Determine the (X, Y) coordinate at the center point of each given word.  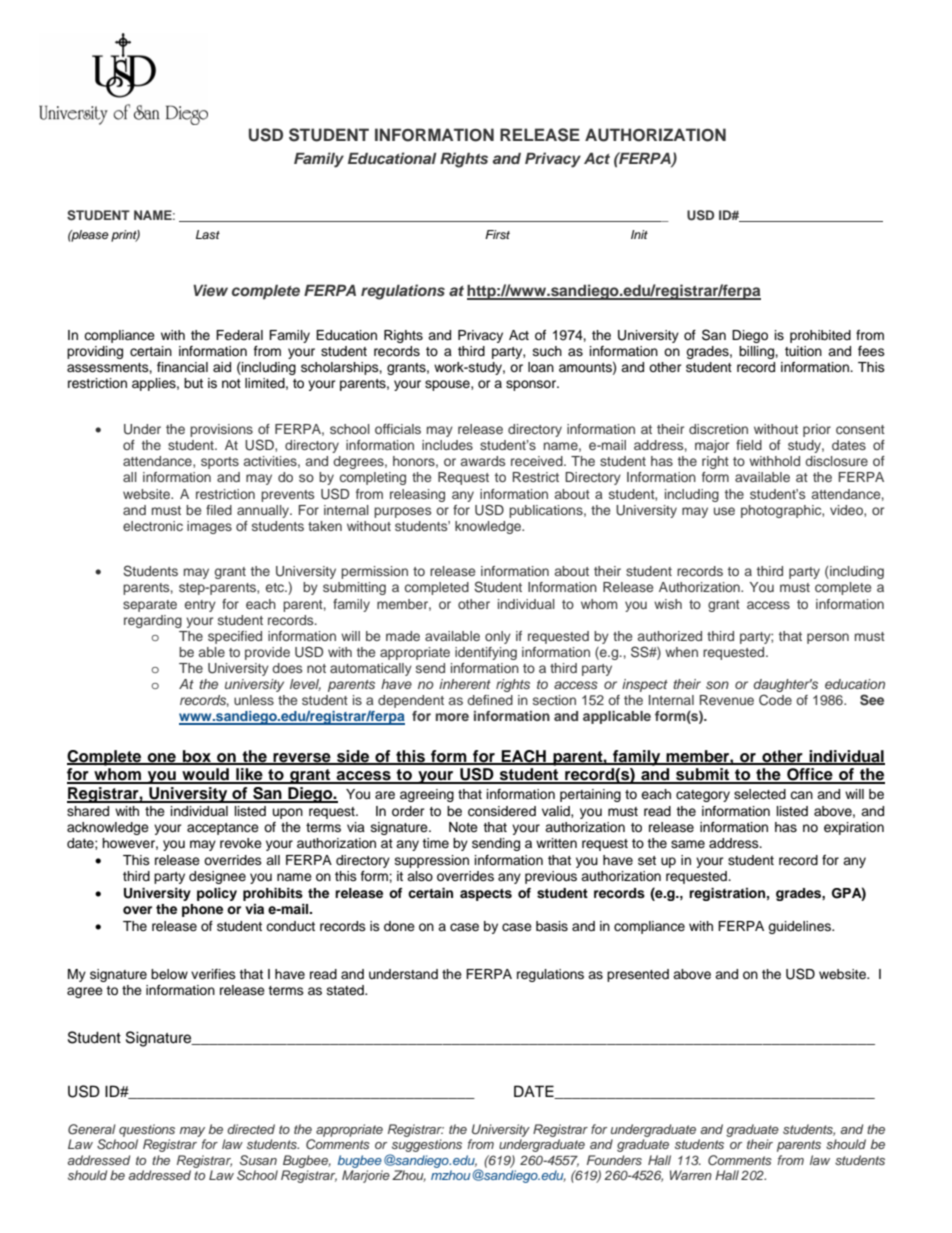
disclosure (836, 461)
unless (254, 700)
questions (147, 1130)
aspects (486, 895)
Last (208, 234)
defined (490, 700)
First (497, 234)
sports (220, 463)
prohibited (820, 336)
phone (202, 910)
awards (483, 461)
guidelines (800, 927)
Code (775, 700)
